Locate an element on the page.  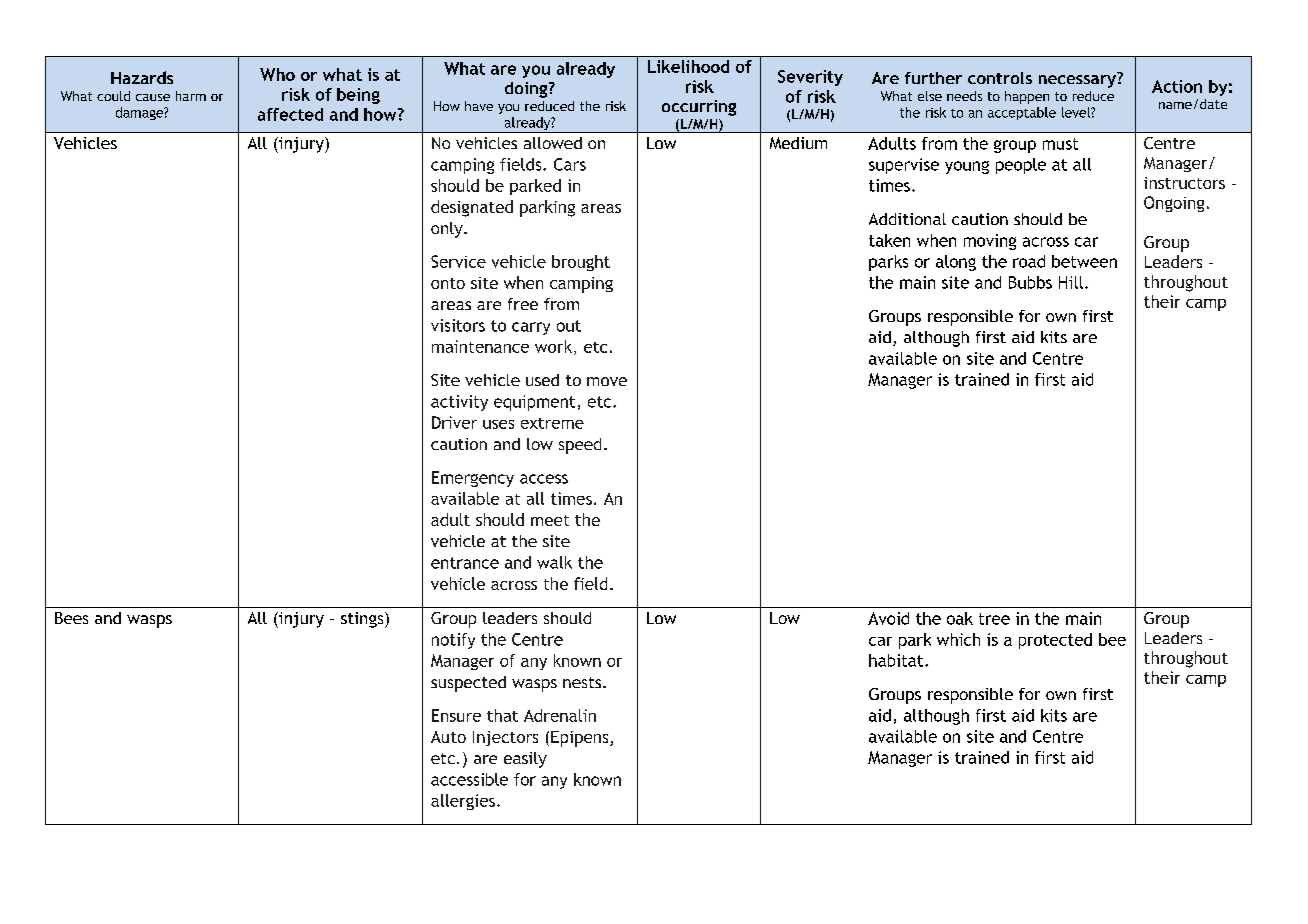
easily is located at coordinates (525, 760).
